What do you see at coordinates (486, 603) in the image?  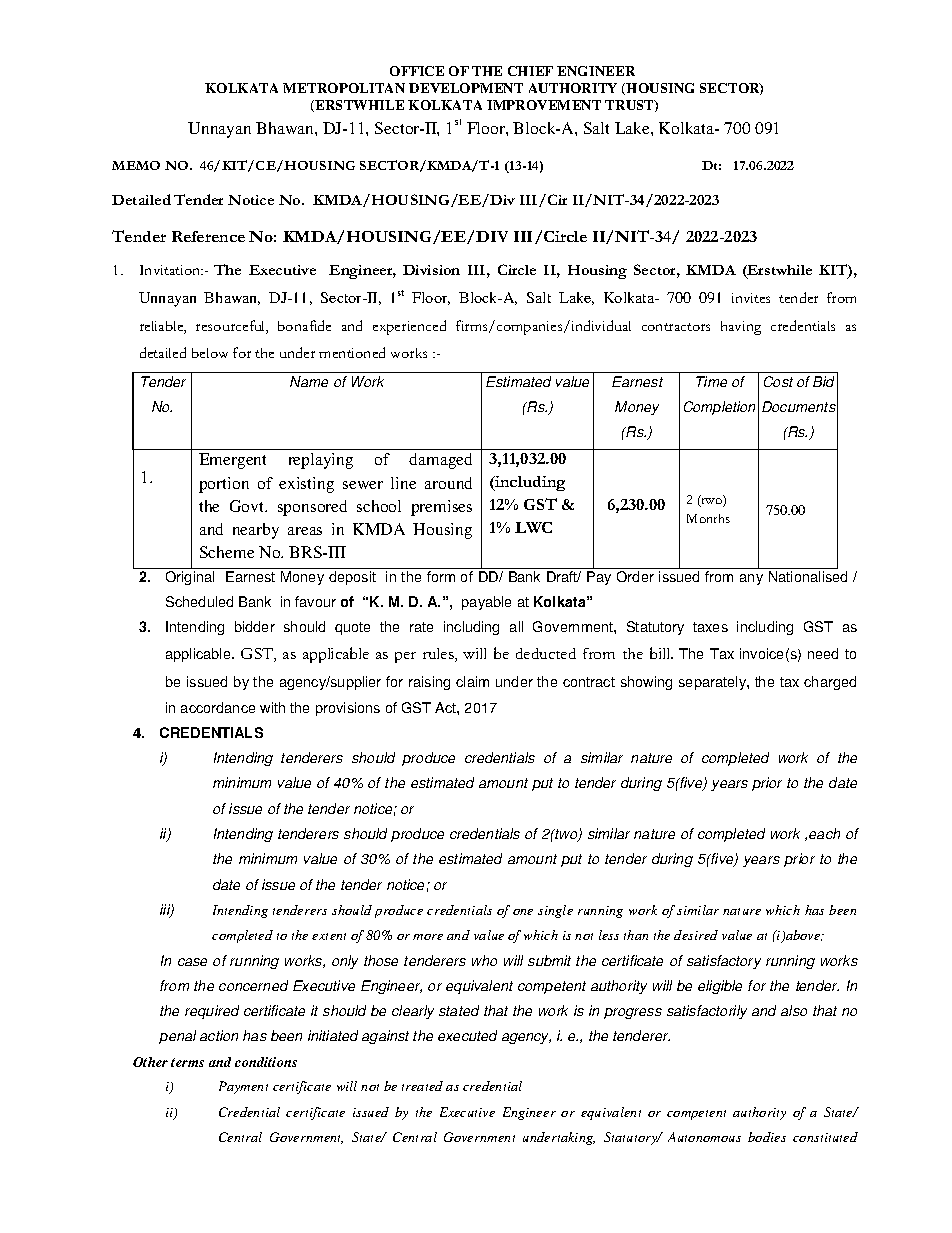 I see `payable` at bounding box center [486, 603].
